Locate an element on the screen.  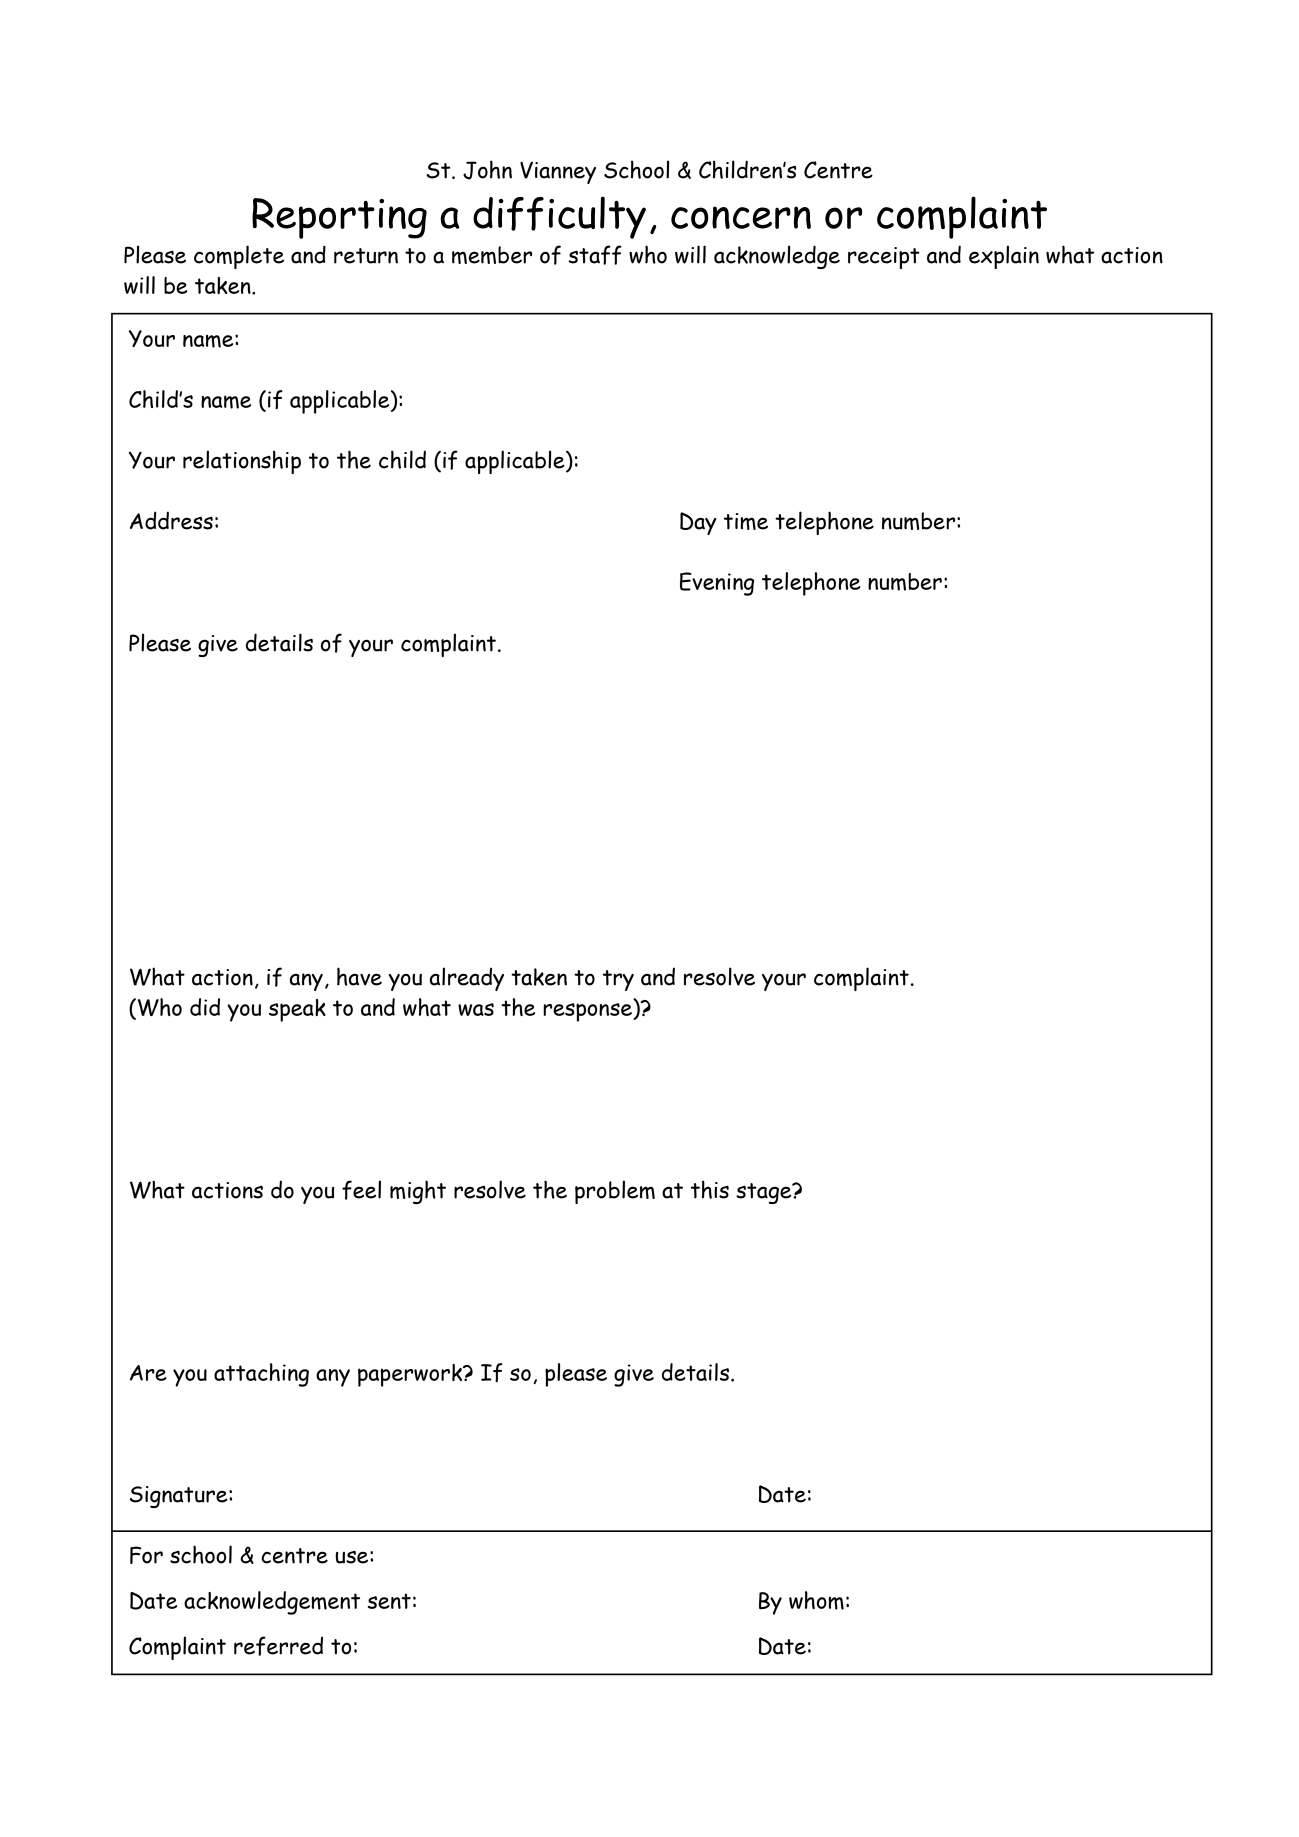
sent is located at coordinates (389, 1601).
